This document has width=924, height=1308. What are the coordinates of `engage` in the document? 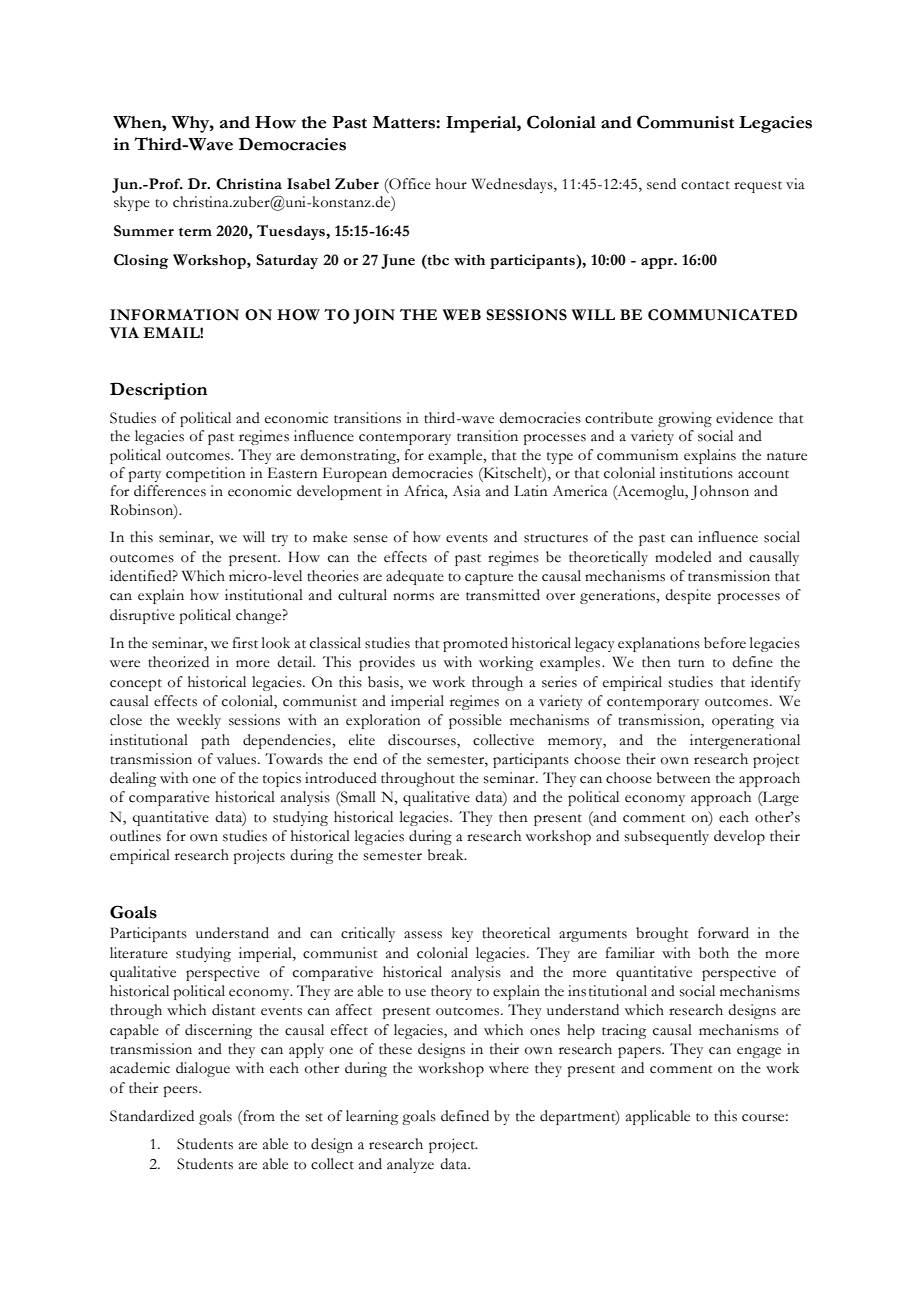 It's located at (759, 1052).
